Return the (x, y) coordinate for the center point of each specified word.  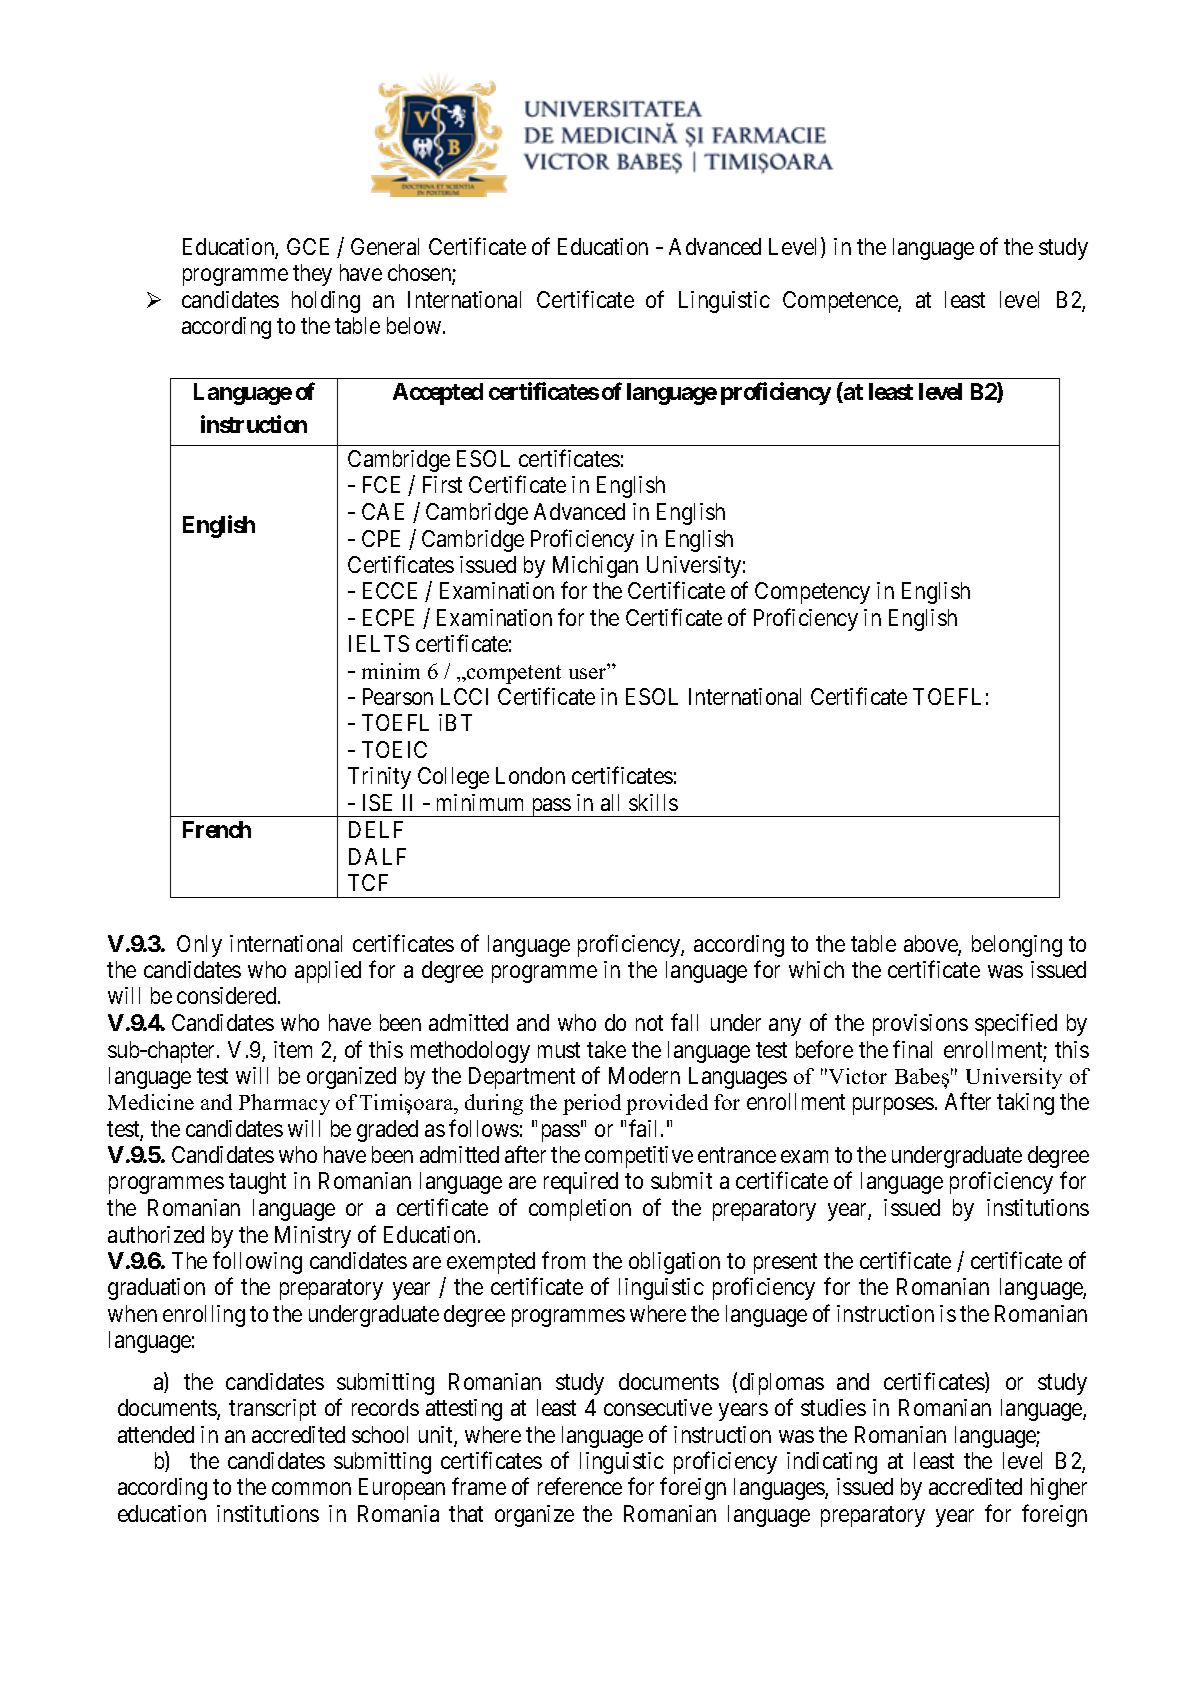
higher (1059, 1489)
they (312, 275)
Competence (841, 302)
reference (580, 1486)
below (415, 325)
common (311, 1489)
